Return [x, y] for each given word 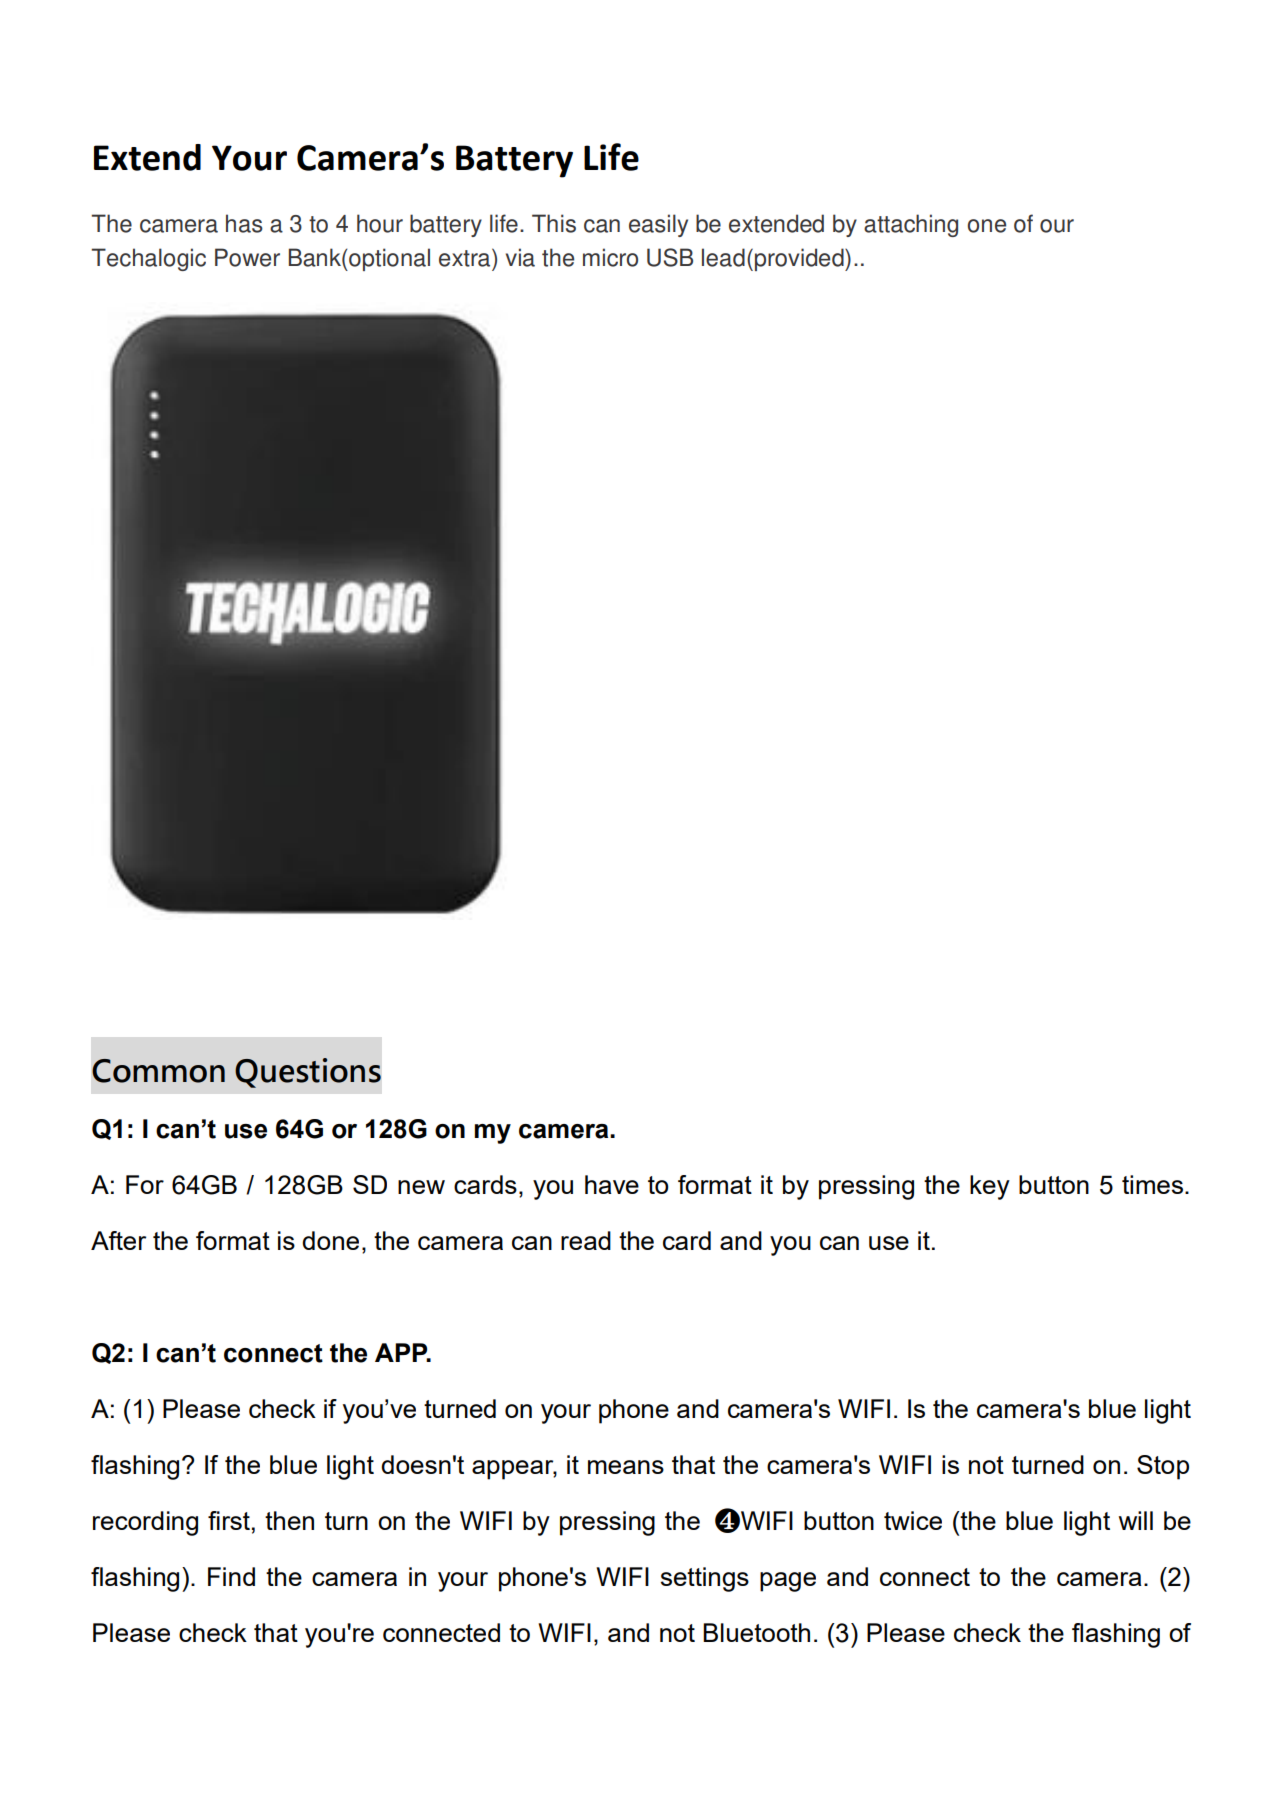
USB [670, 257]
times [1154, 1184]
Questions [308, 1073]
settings [705, 1579]
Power [247, 257]
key [990, 1187]
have [612, 1184]
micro [610, 257]
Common [158, 1071]
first [229, 1520]
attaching [911, 225]
